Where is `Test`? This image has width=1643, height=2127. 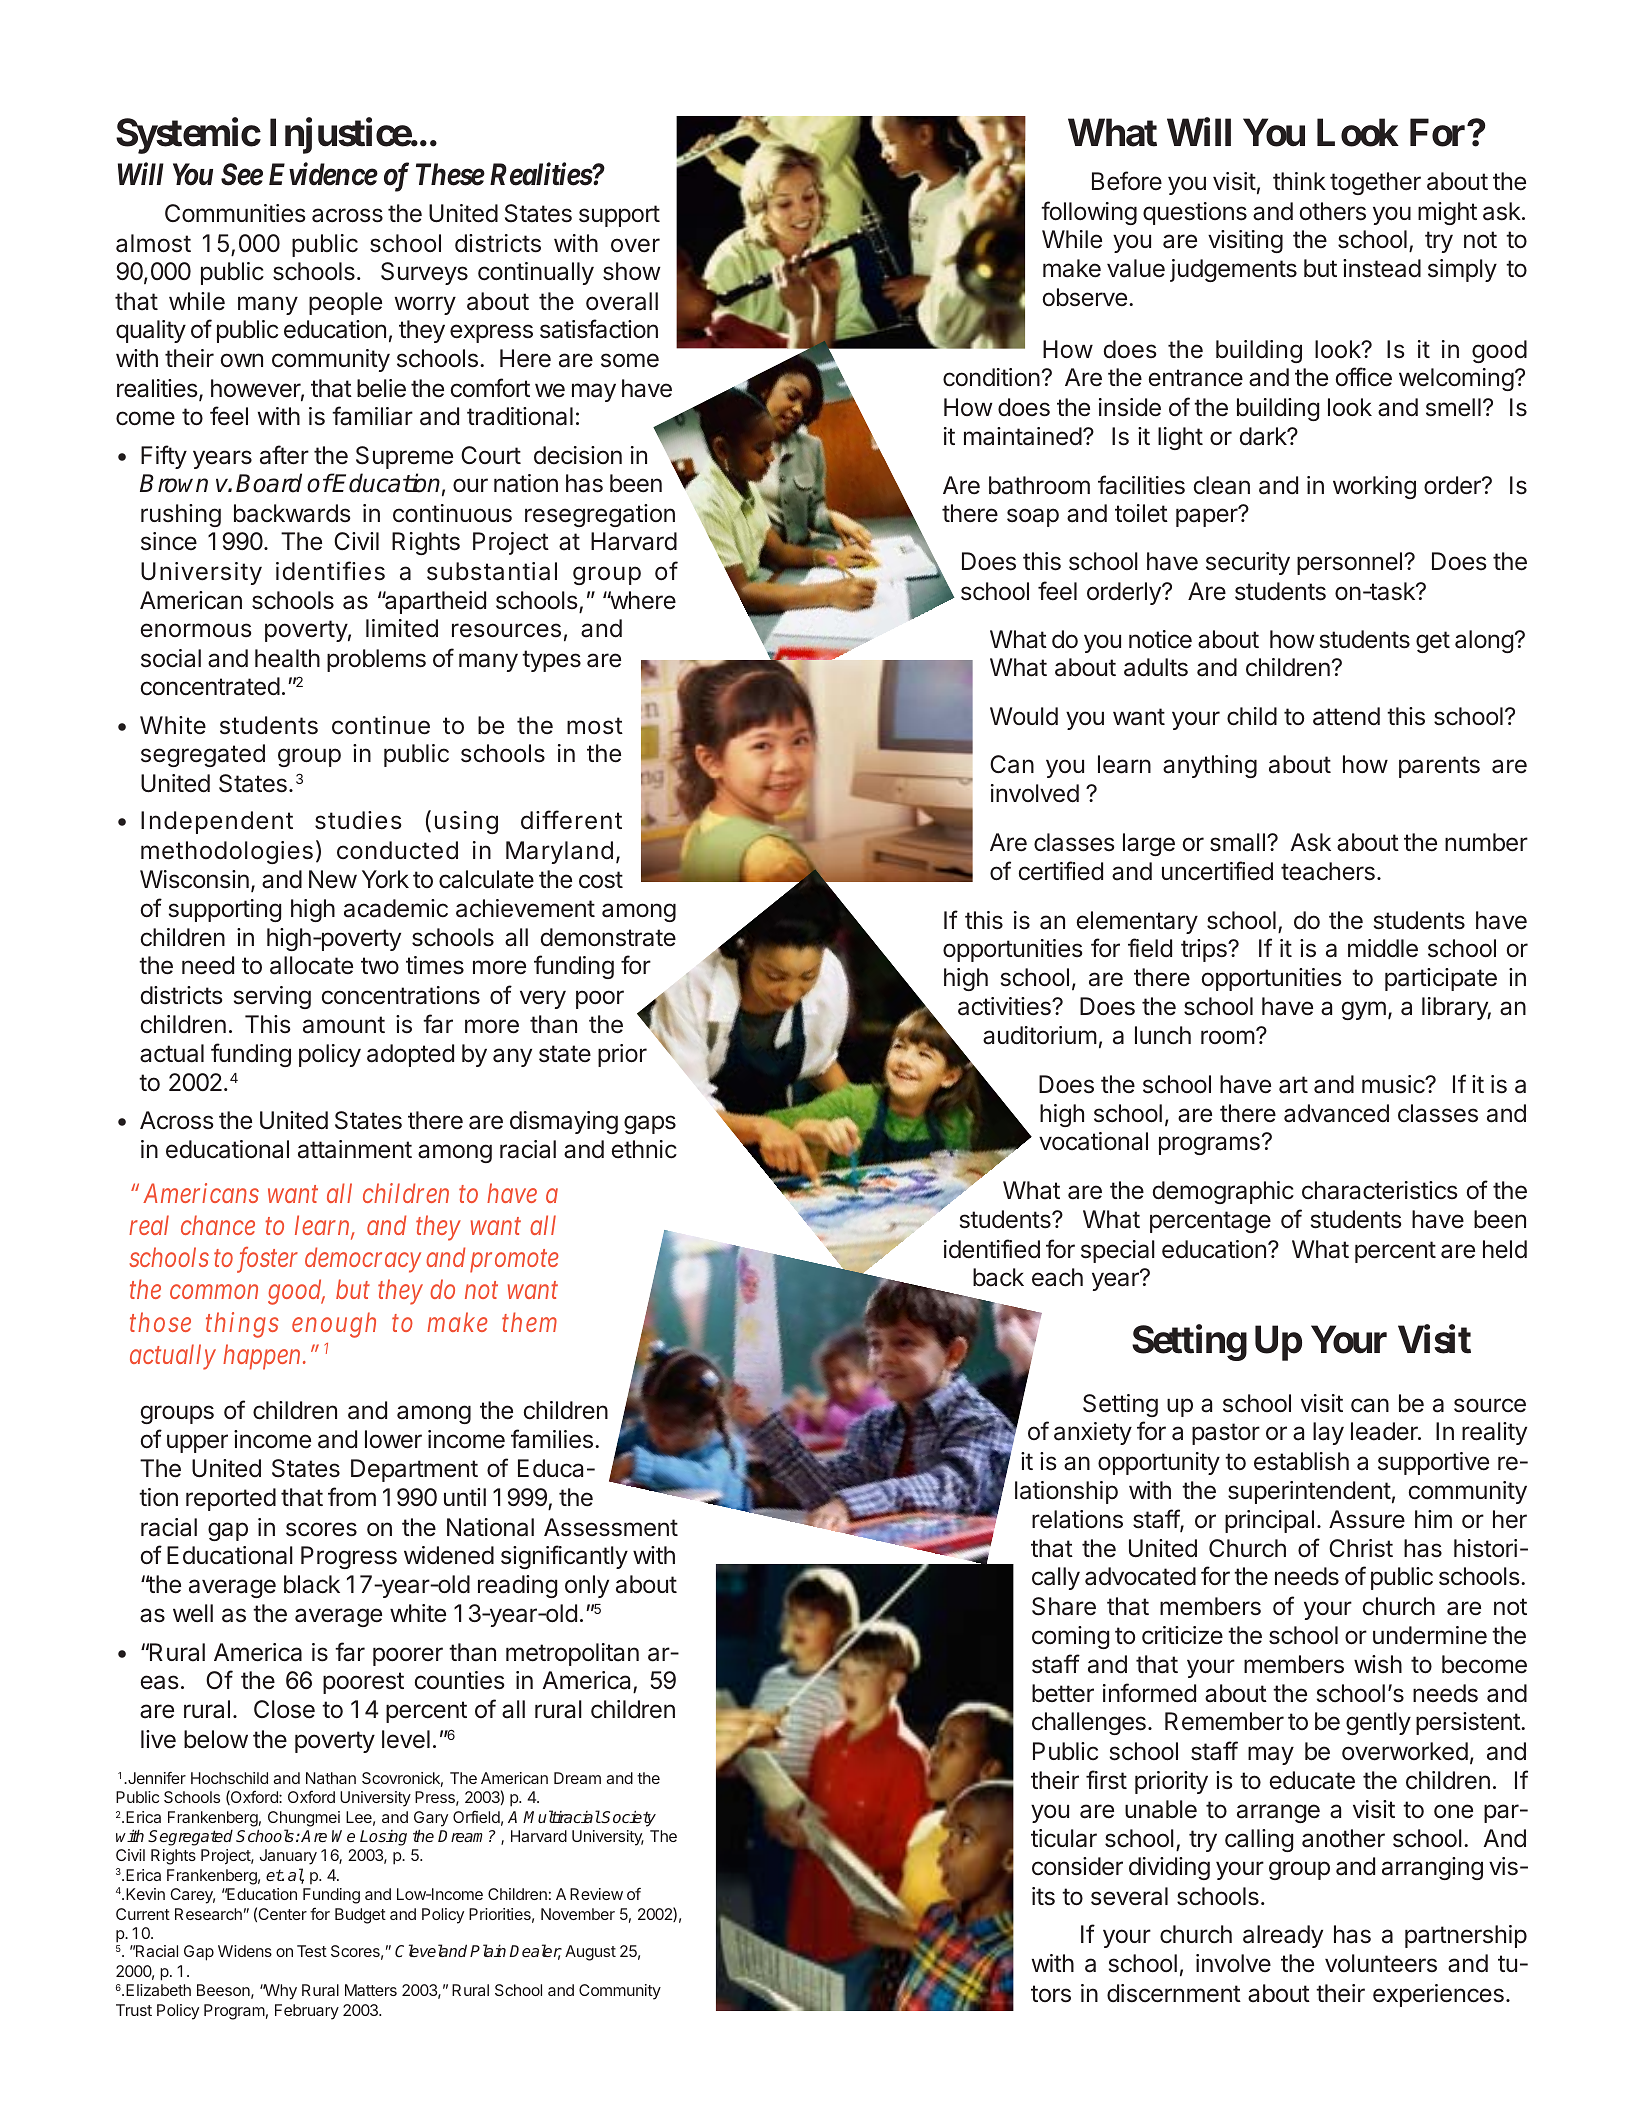
Test is located at coordinates (312, 1951).
